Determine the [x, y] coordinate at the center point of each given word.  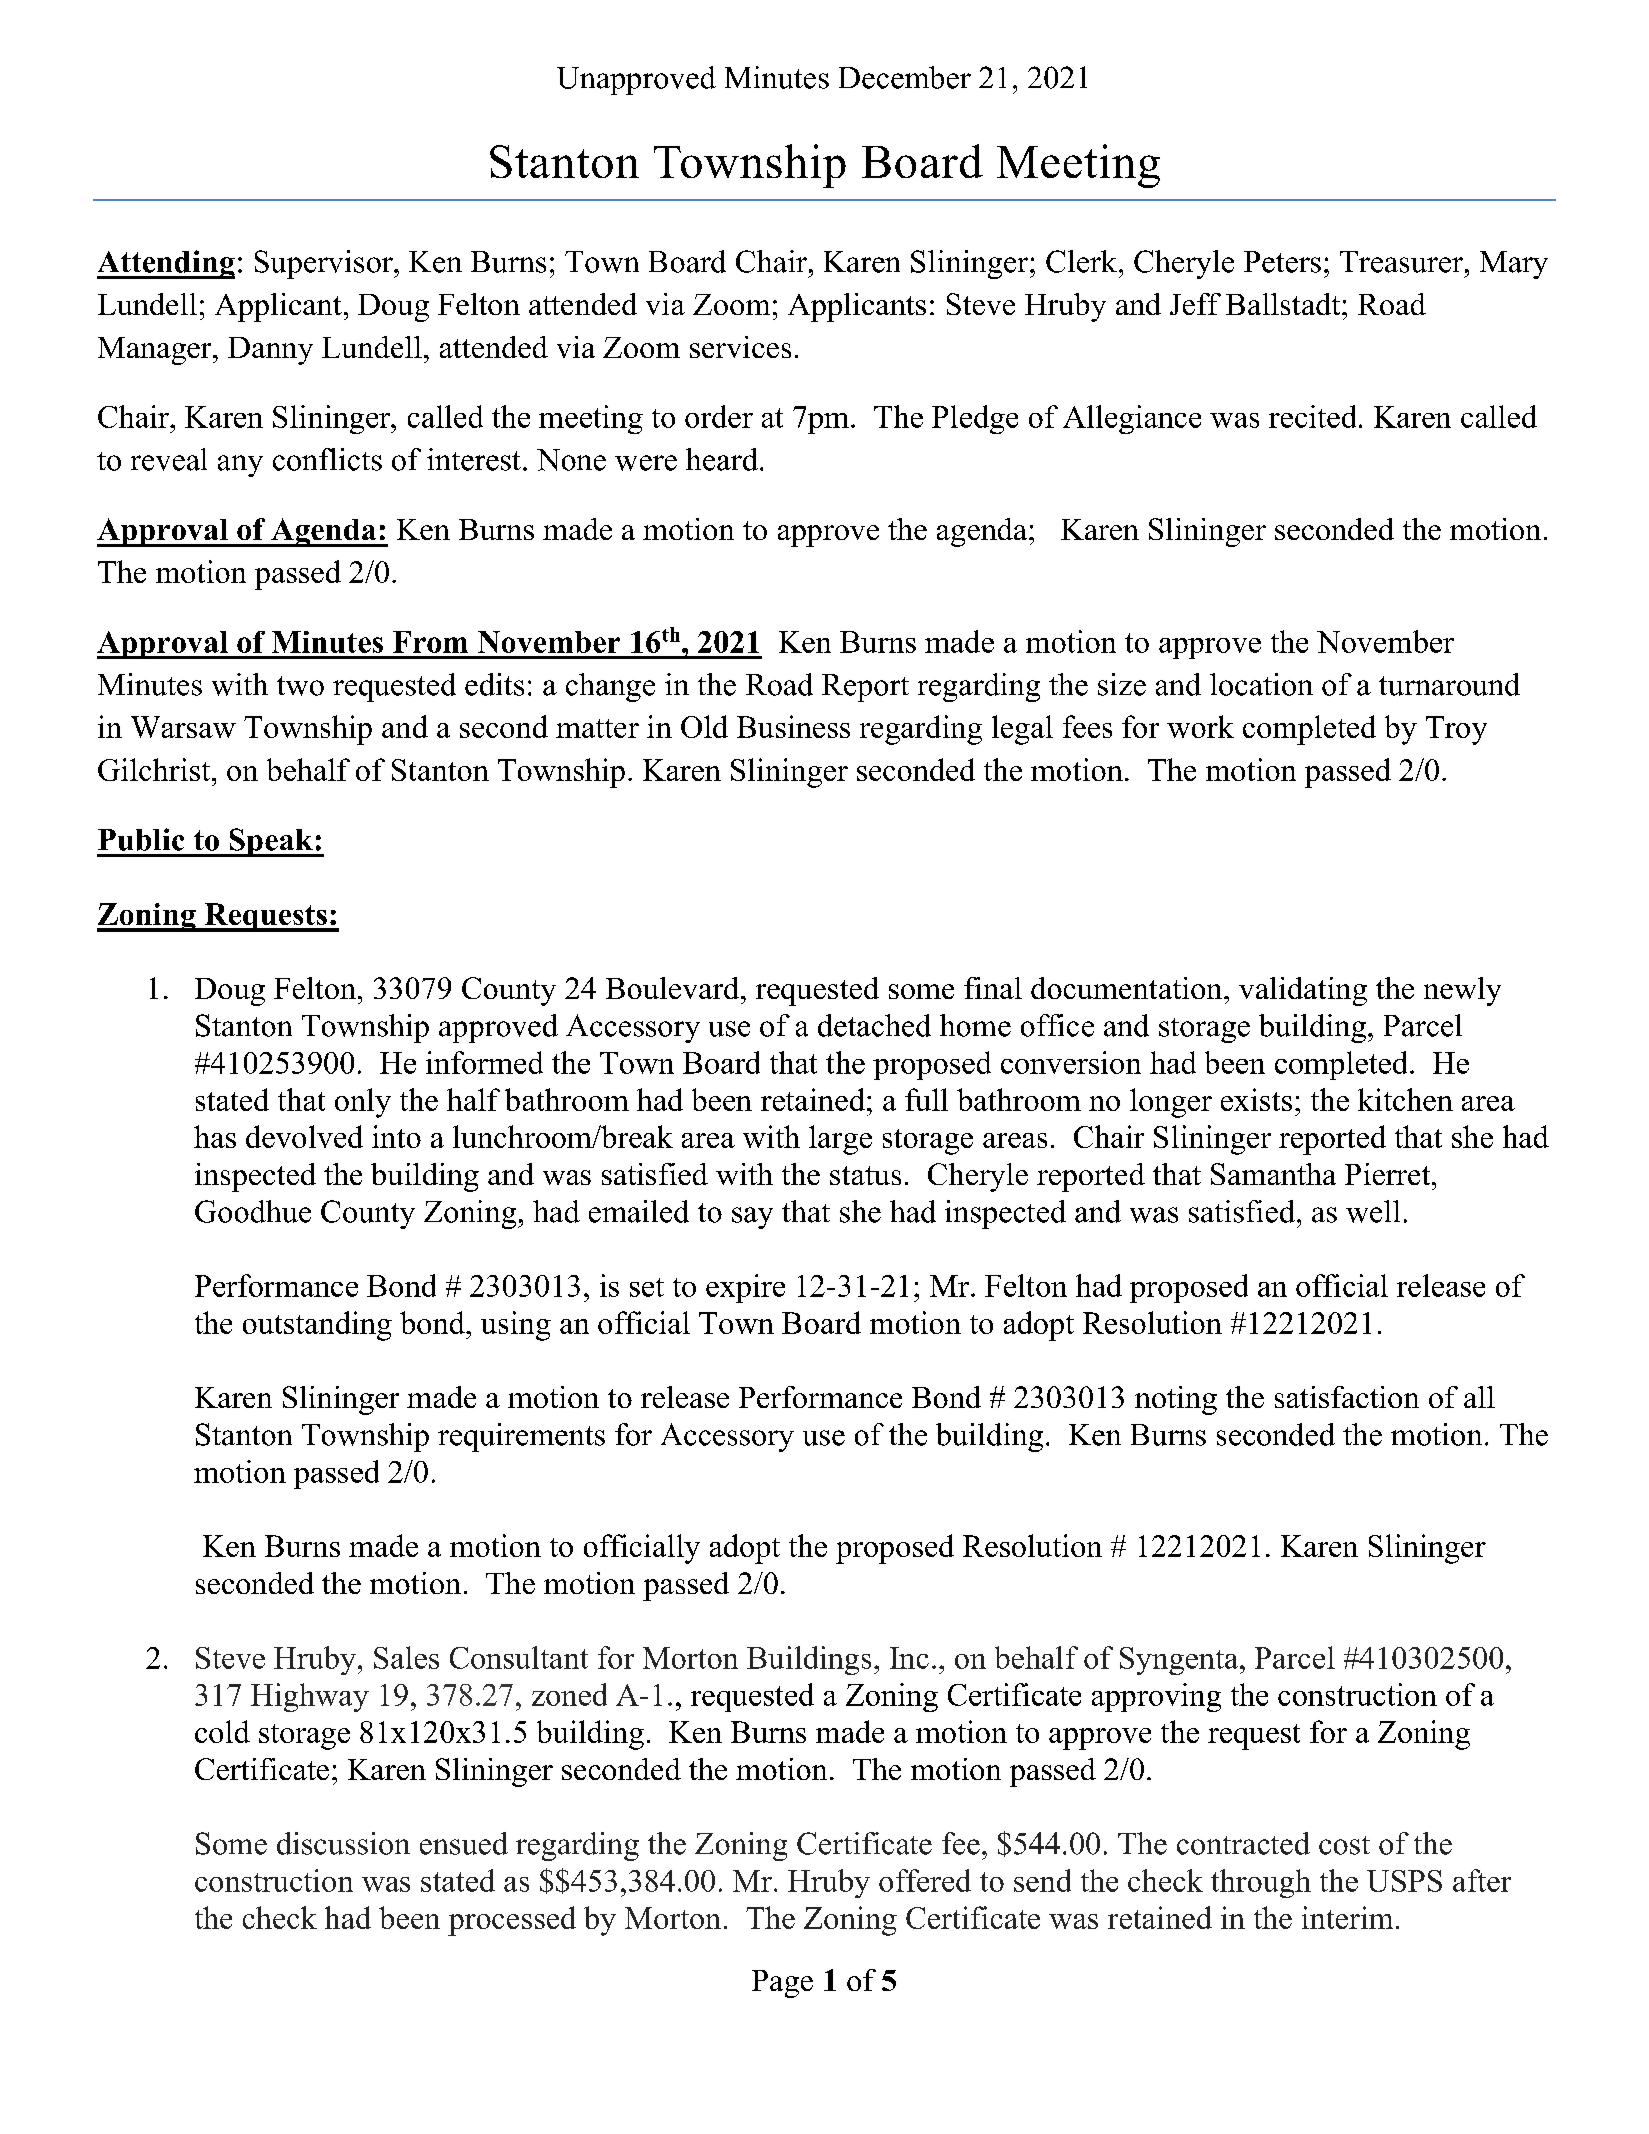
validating [1303, 991]
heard [722, 459]
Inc [909, 1658]
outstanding [317, 1326]
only [363, 1103]
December [905, 77]
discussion [343, 1843]
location [1261, 684]
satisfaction [1347, 1397]
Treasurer [1401, 262]
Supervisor [325, 264]
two [300, 686]
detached [874, 1025]
